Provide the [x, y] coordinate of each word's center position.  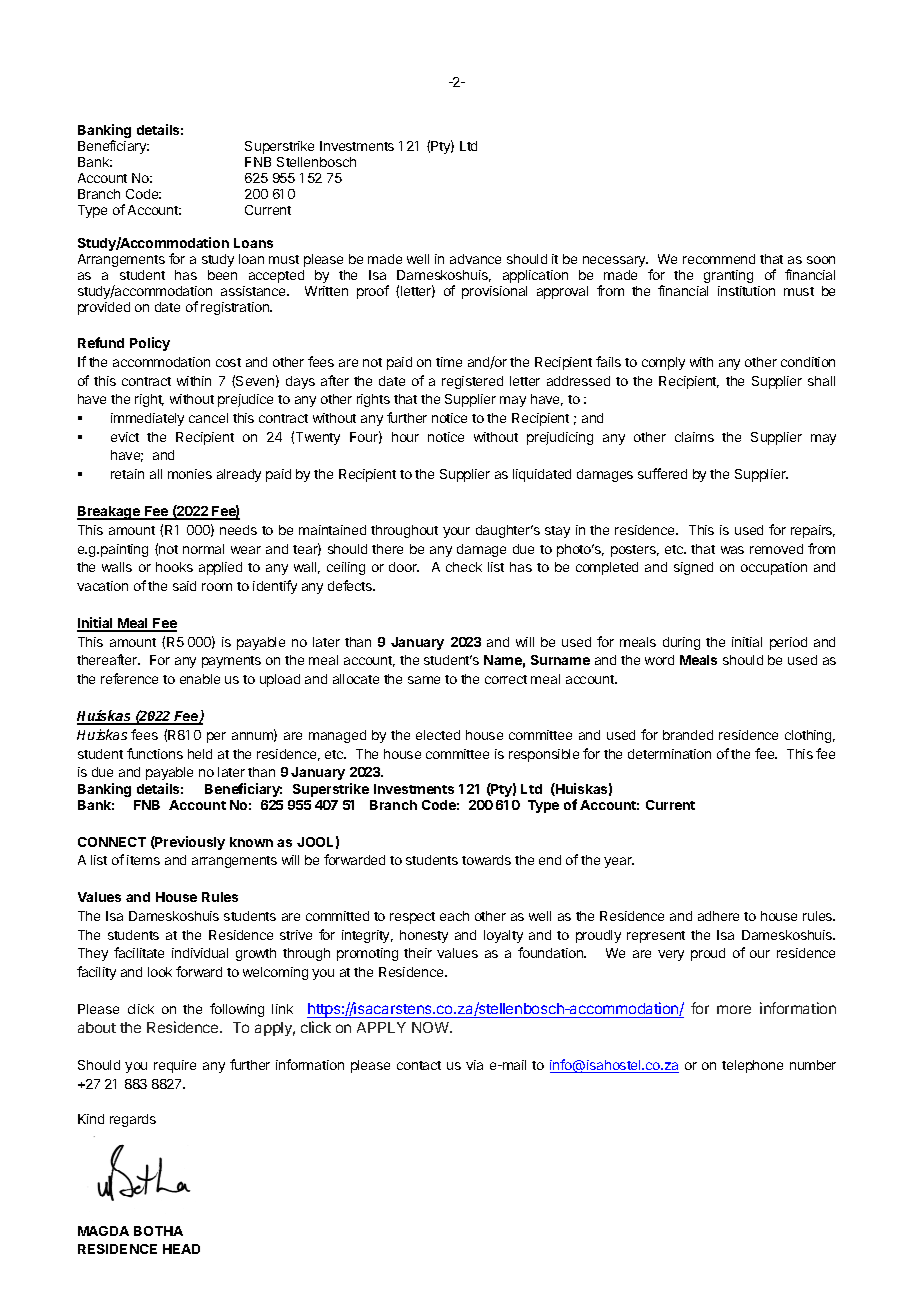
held [200, 754]
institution [746, 291]
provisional [494, 292]
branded [688, 735]
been [222, 275]
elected [438, 735]
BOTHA [158, 1231]
